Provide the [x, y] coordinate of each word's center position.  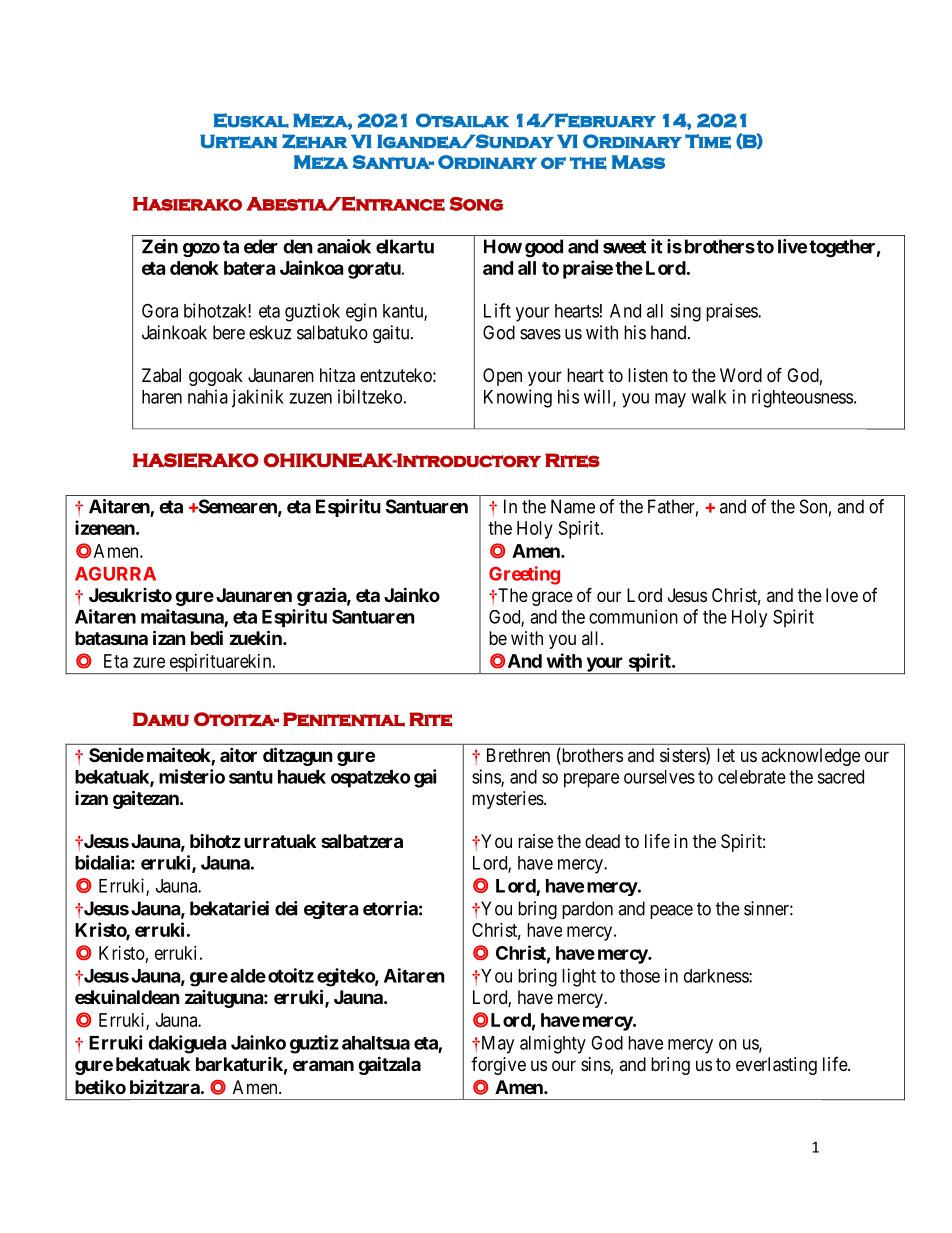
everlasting [776, 1066]
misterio [192, 776]
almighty [553, 1044]
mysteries [508, 800]
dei [286, 908]
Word [741, 375]
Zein [160, 246]
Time [708, 141]
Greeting [524, 575]
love [842, 595]
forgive [498, 1066]
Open [502, 377]
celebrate [752, 777]
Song [476, 204]
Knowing [518, 398]
